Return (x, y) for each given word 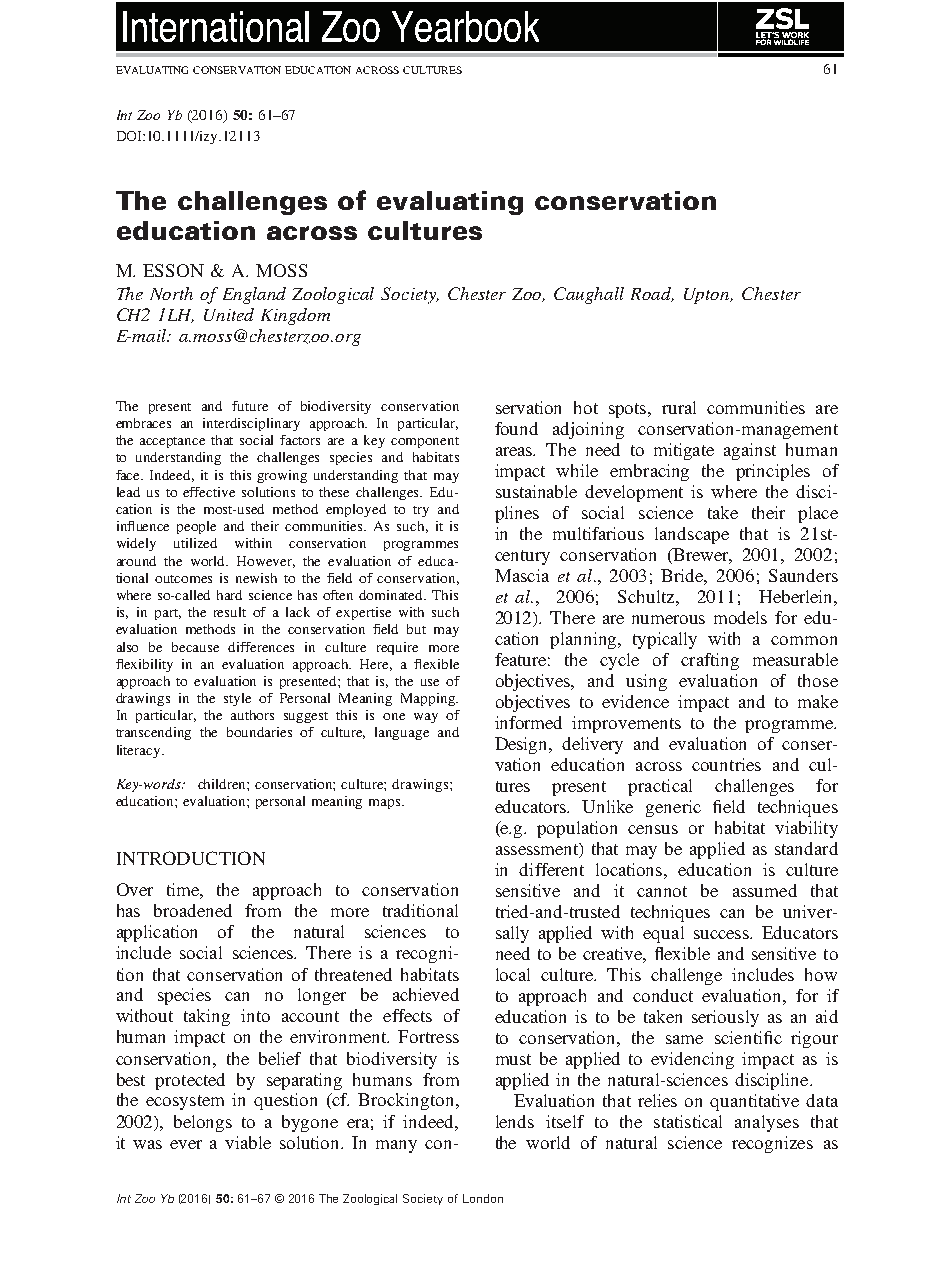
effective (209, 492)
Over (135, 889)
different (551, 869)
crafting (710, 661)
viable (248, 1142)
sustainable (536, 491)
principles (773, 472)
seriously (725, 1018)
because (195, 647)
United (229, 314)
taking (207, 1017)
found (516, 428)
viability (806, 829)
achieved (426, 994)
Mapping (429, 699)
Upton (708, 296)
